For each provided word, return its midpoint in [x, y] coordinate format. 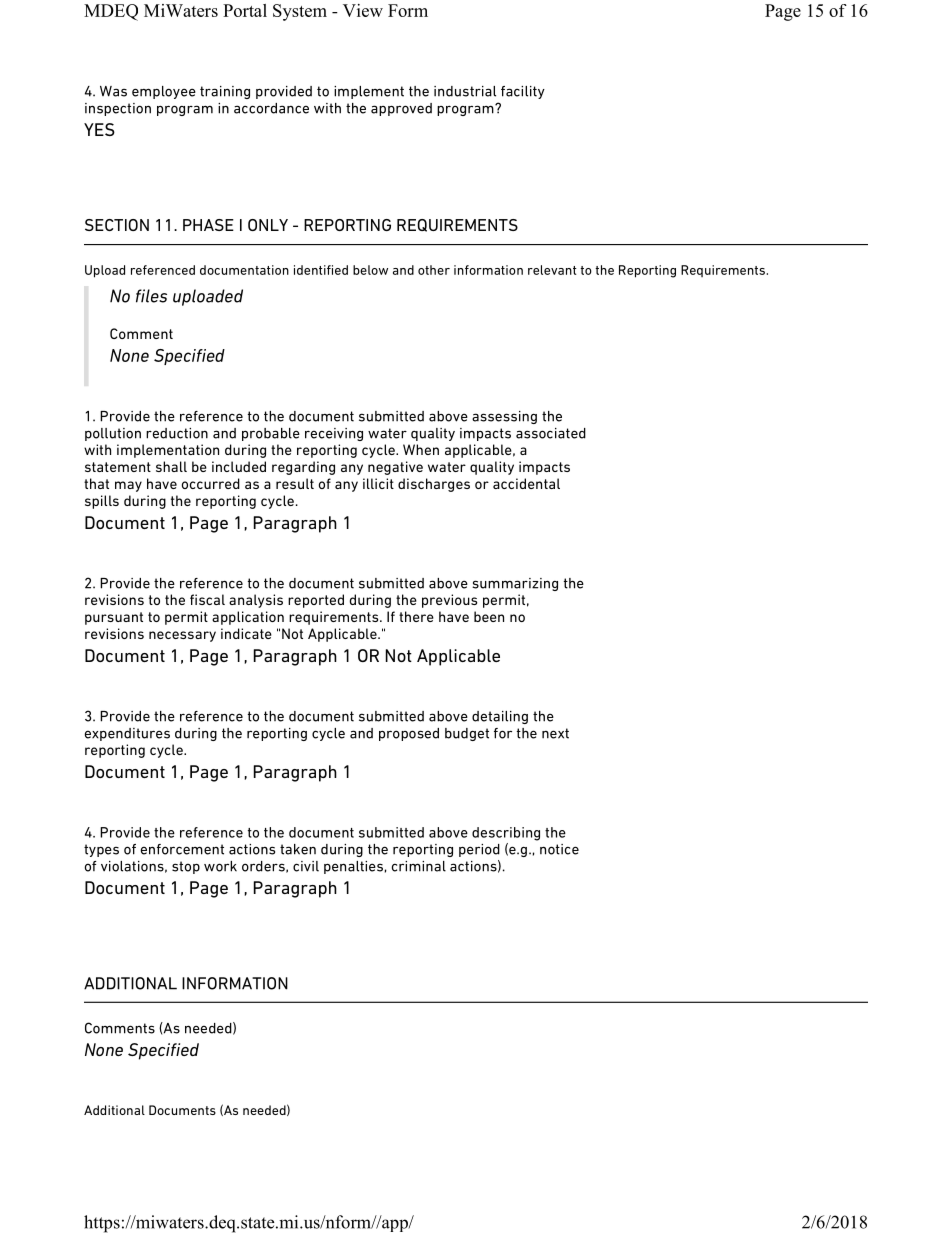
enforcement [182, 849]
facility [523, 92]
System [300, 12]
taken [298, 849]
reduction [177, 433]
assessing [504, 417]
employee [164, 92]
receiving [334, 434]
